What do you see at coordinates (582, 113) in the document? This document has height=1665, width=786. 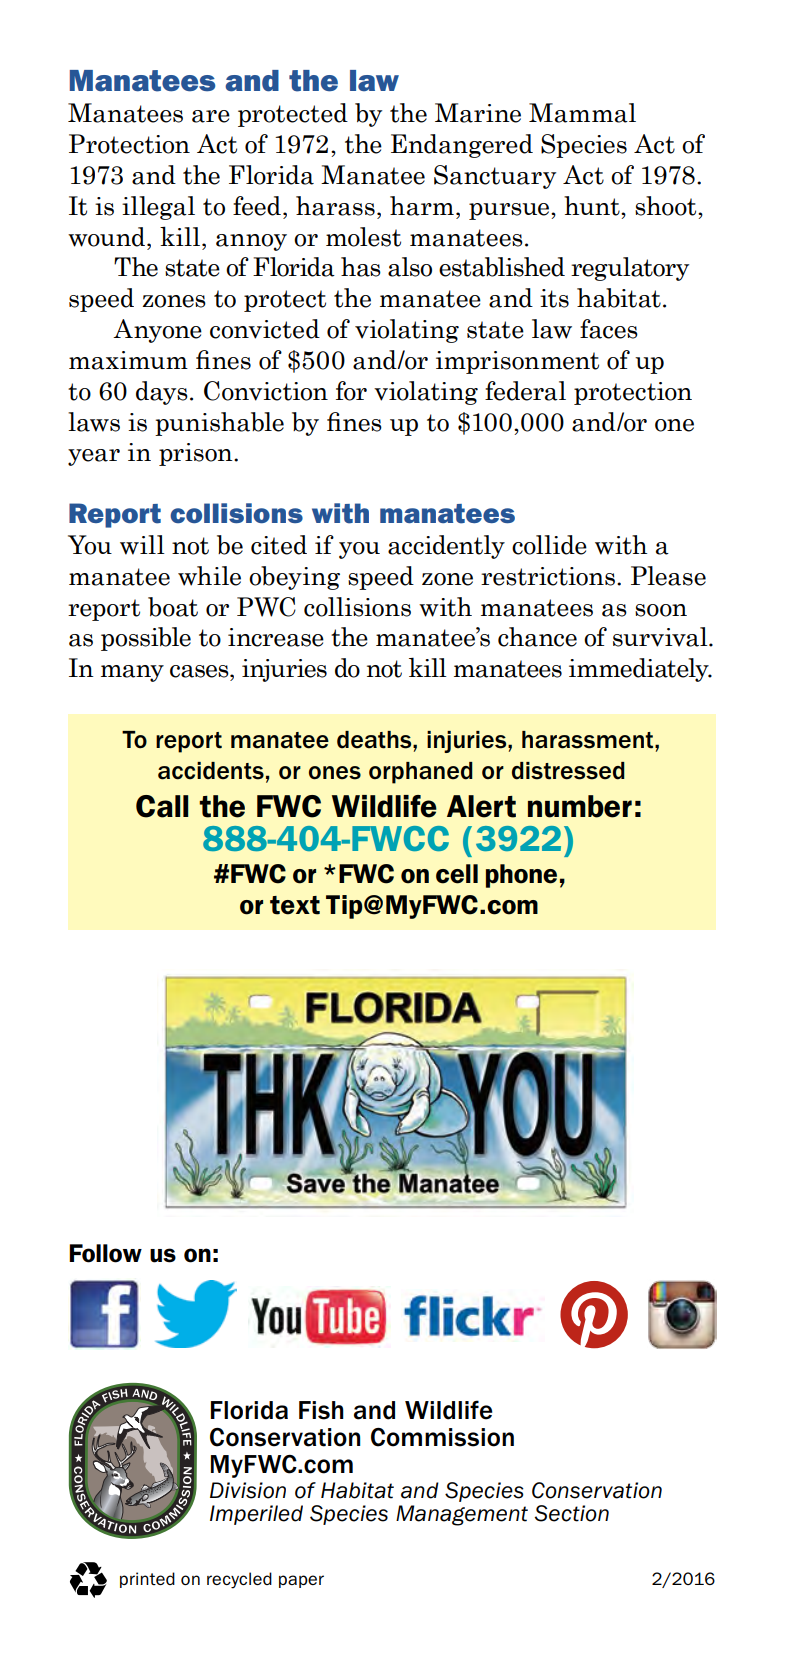 I see `Mammal` at bounding box center [582, 113].
